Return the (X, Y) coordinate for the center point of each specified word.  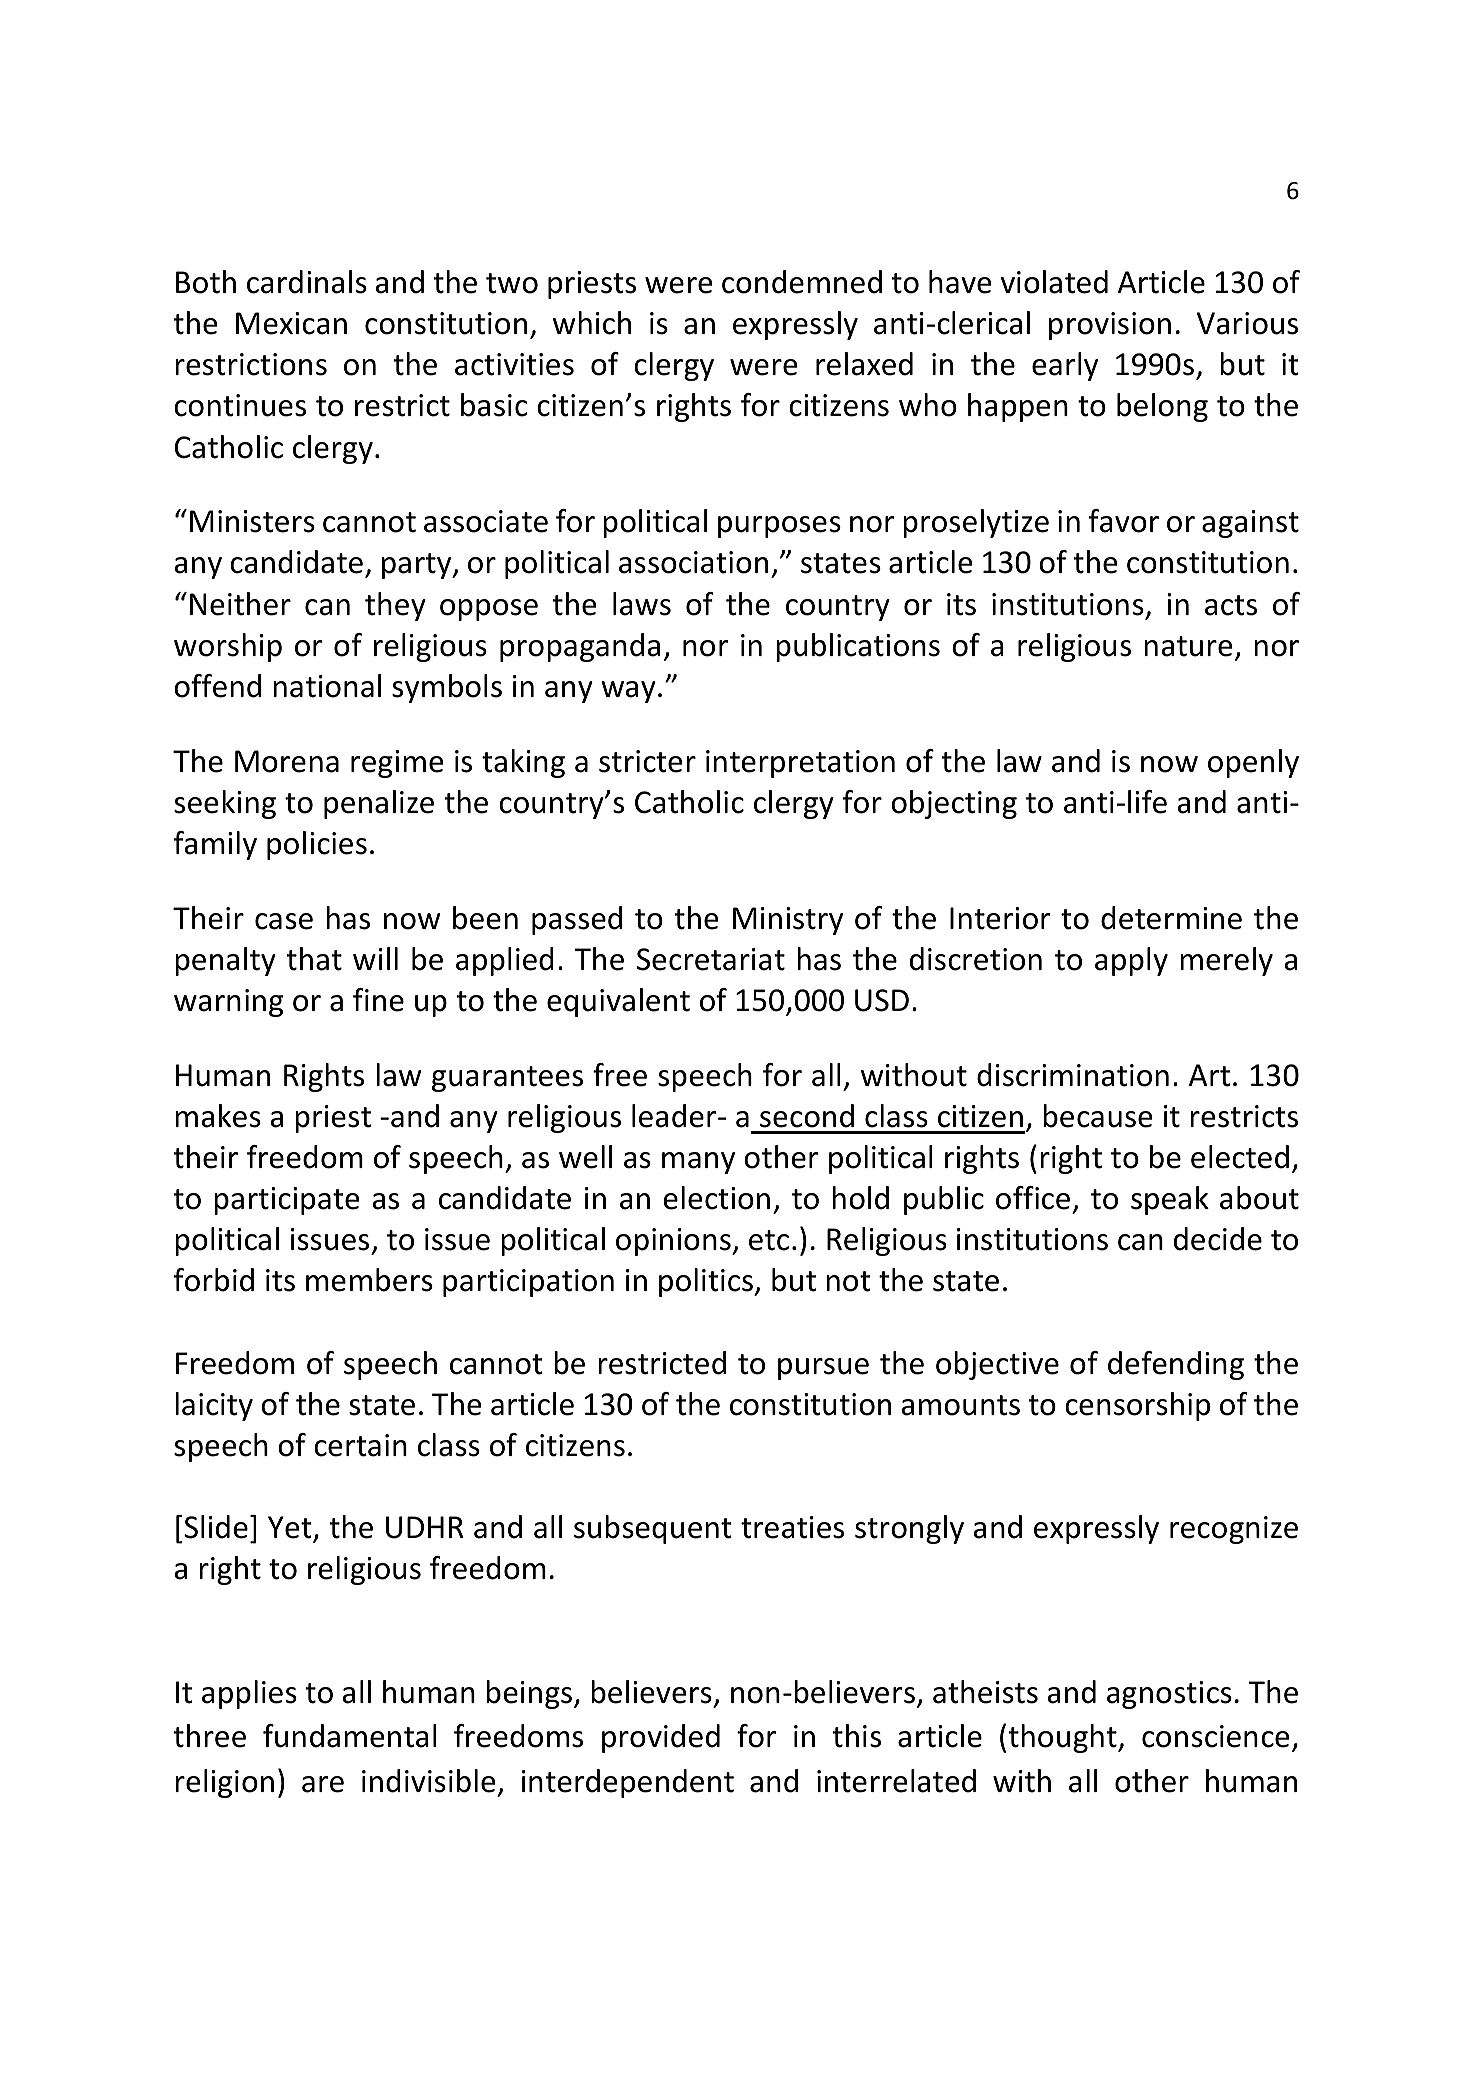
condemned (802, 282)
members (369, 1280)
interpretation (800, 764)
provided (661, 1738)
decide (1218, 1239)
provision (1110, 326)
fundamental (350, 1736)
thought (1064, 1738)
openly (1253, 763)
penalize (379, 804)
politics (707, 1282)
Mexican (291, 323)
